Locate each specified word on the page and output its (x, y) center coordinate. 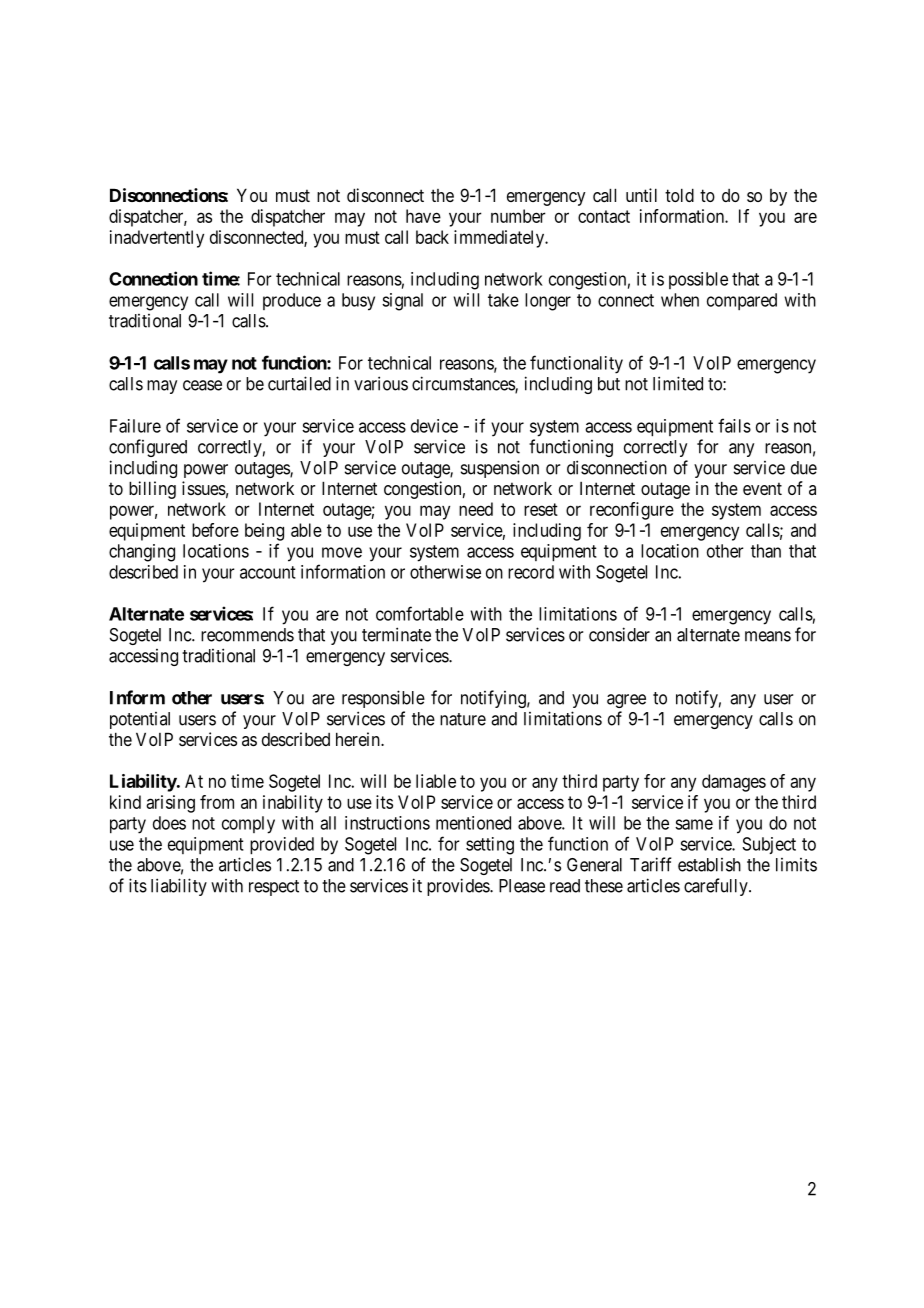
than (766, 551)
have (423, 216)
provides (459, 887)
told (679, 195)
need (476, 509)
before (215, 530)
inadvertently (157, 239)
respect (274, 888)
